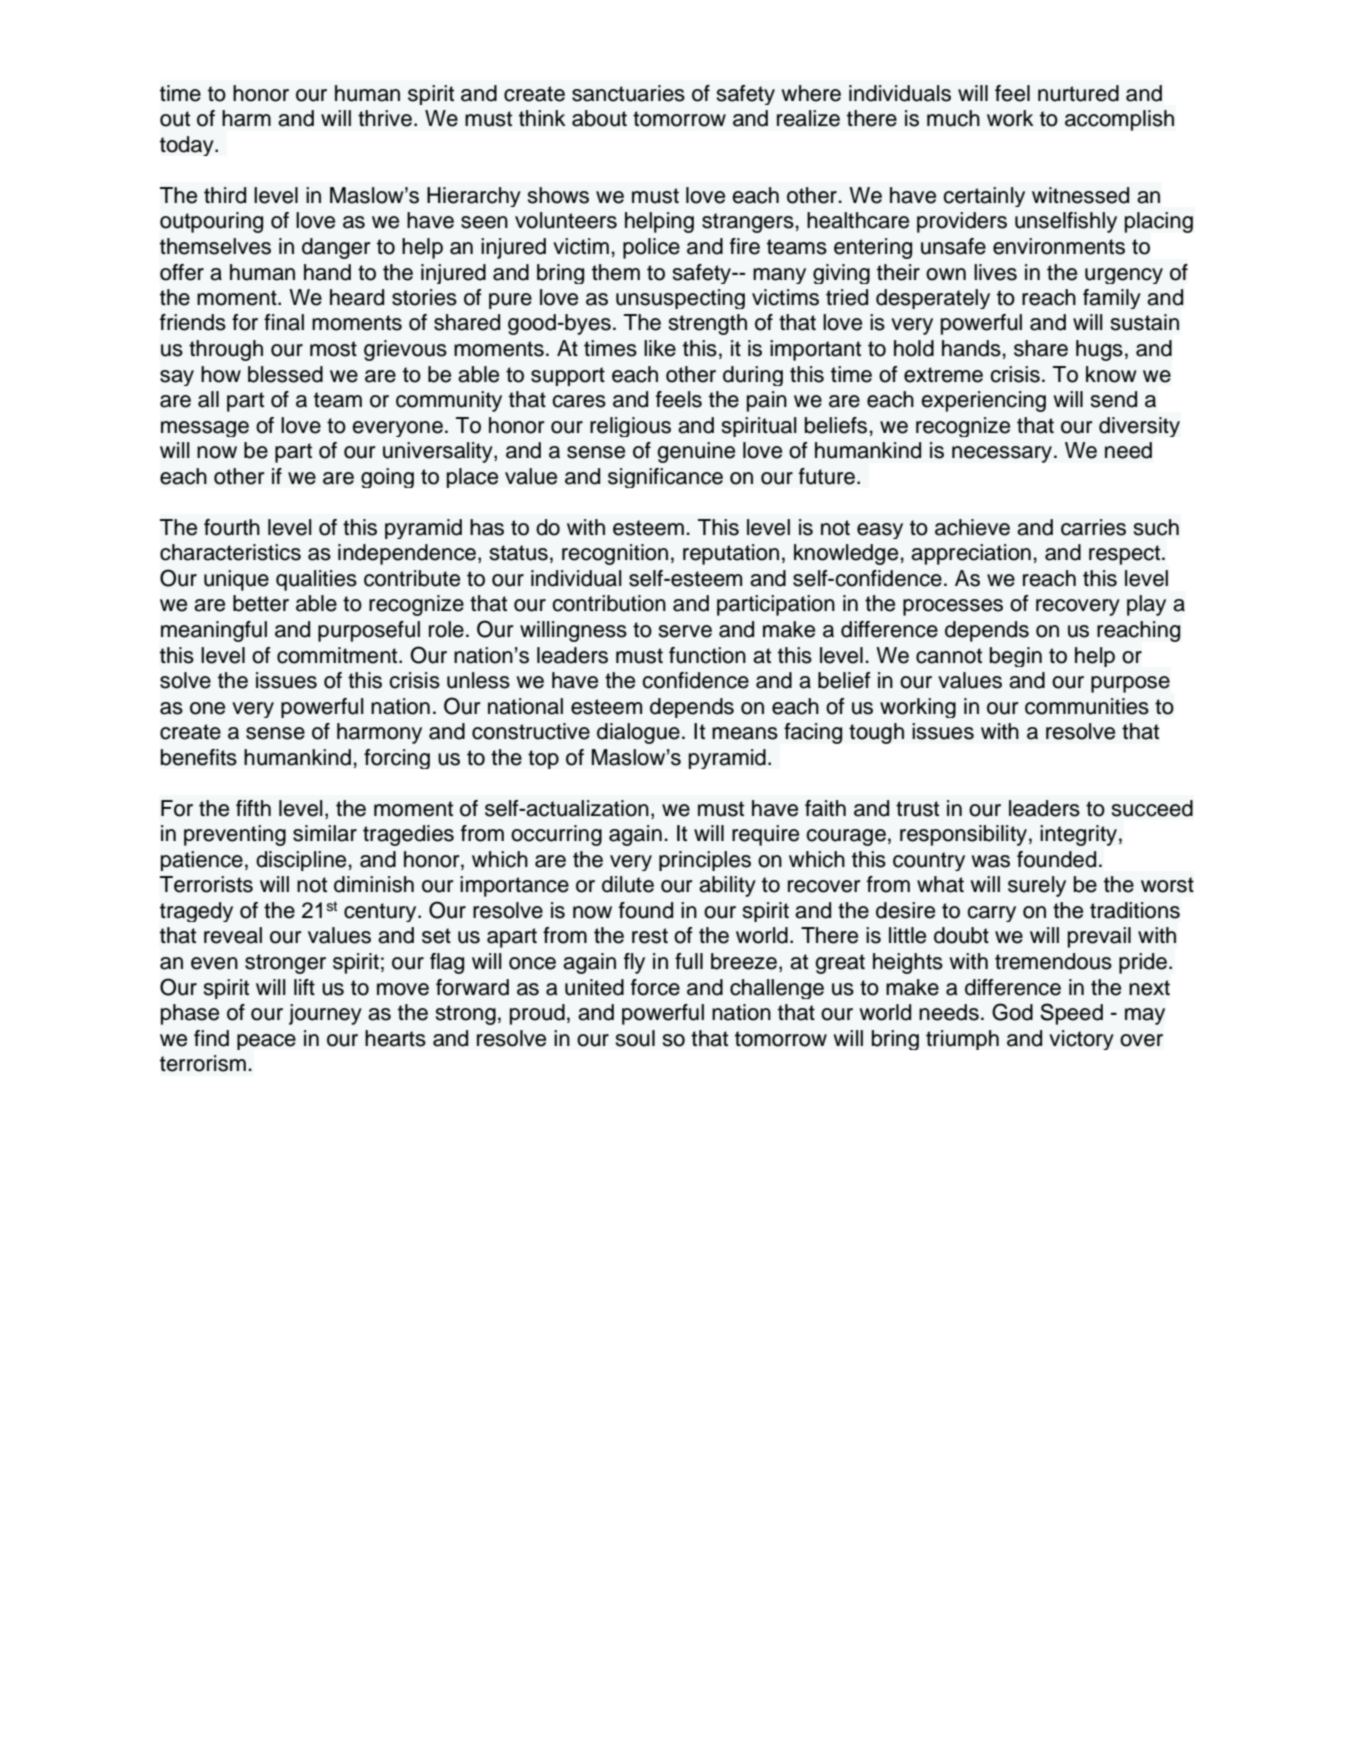 This screenshot has width=1359, height=1759. What do you see at coordinates (638, 733) in the screenshot?
I see `dialogue` at bounding box center [638, 733].
